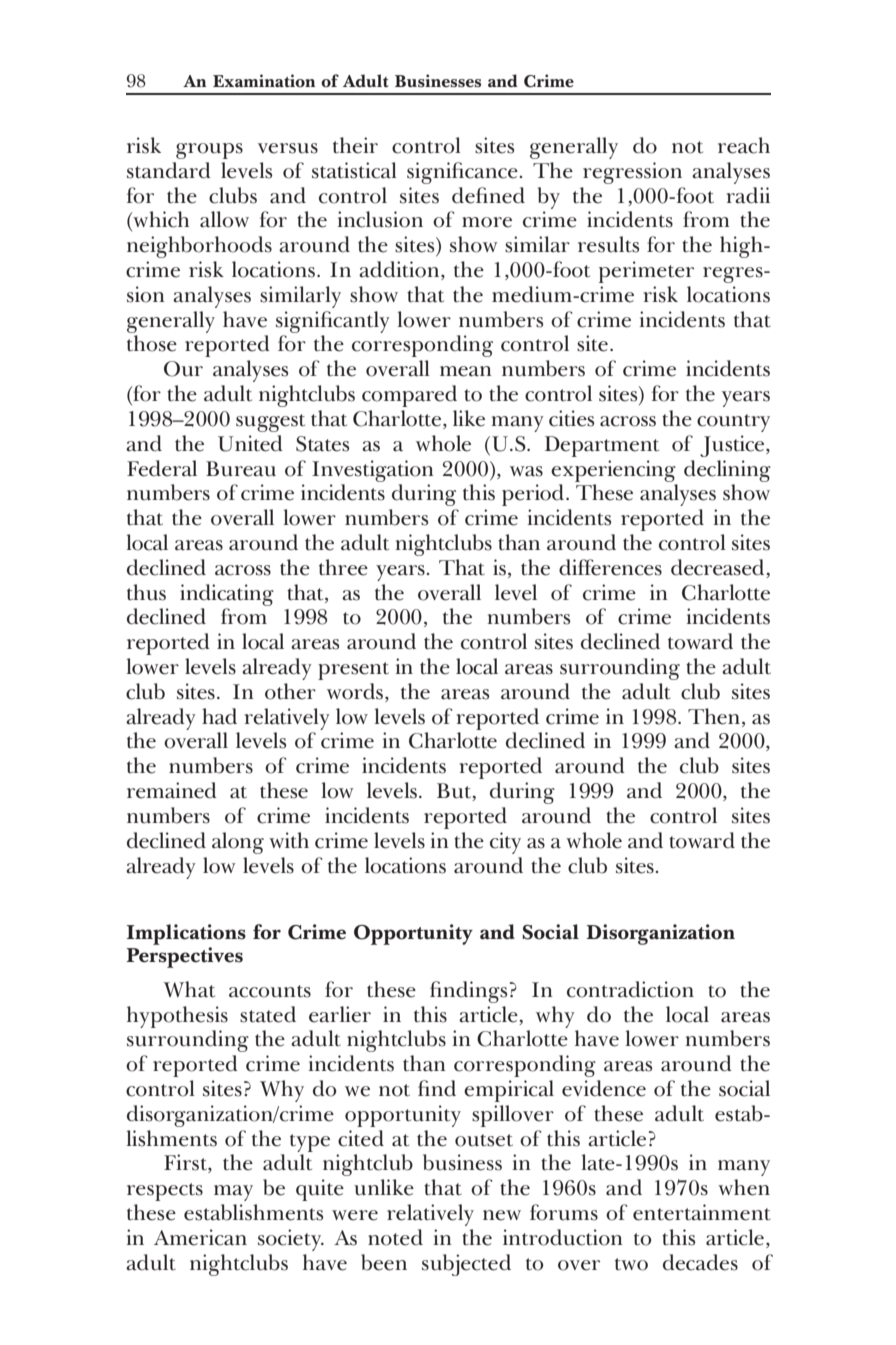 The width and height of the screenshot is (896, 1345). Describe the element at coordinates (209, 151) in the screenshot. I see `groups` at that location.
